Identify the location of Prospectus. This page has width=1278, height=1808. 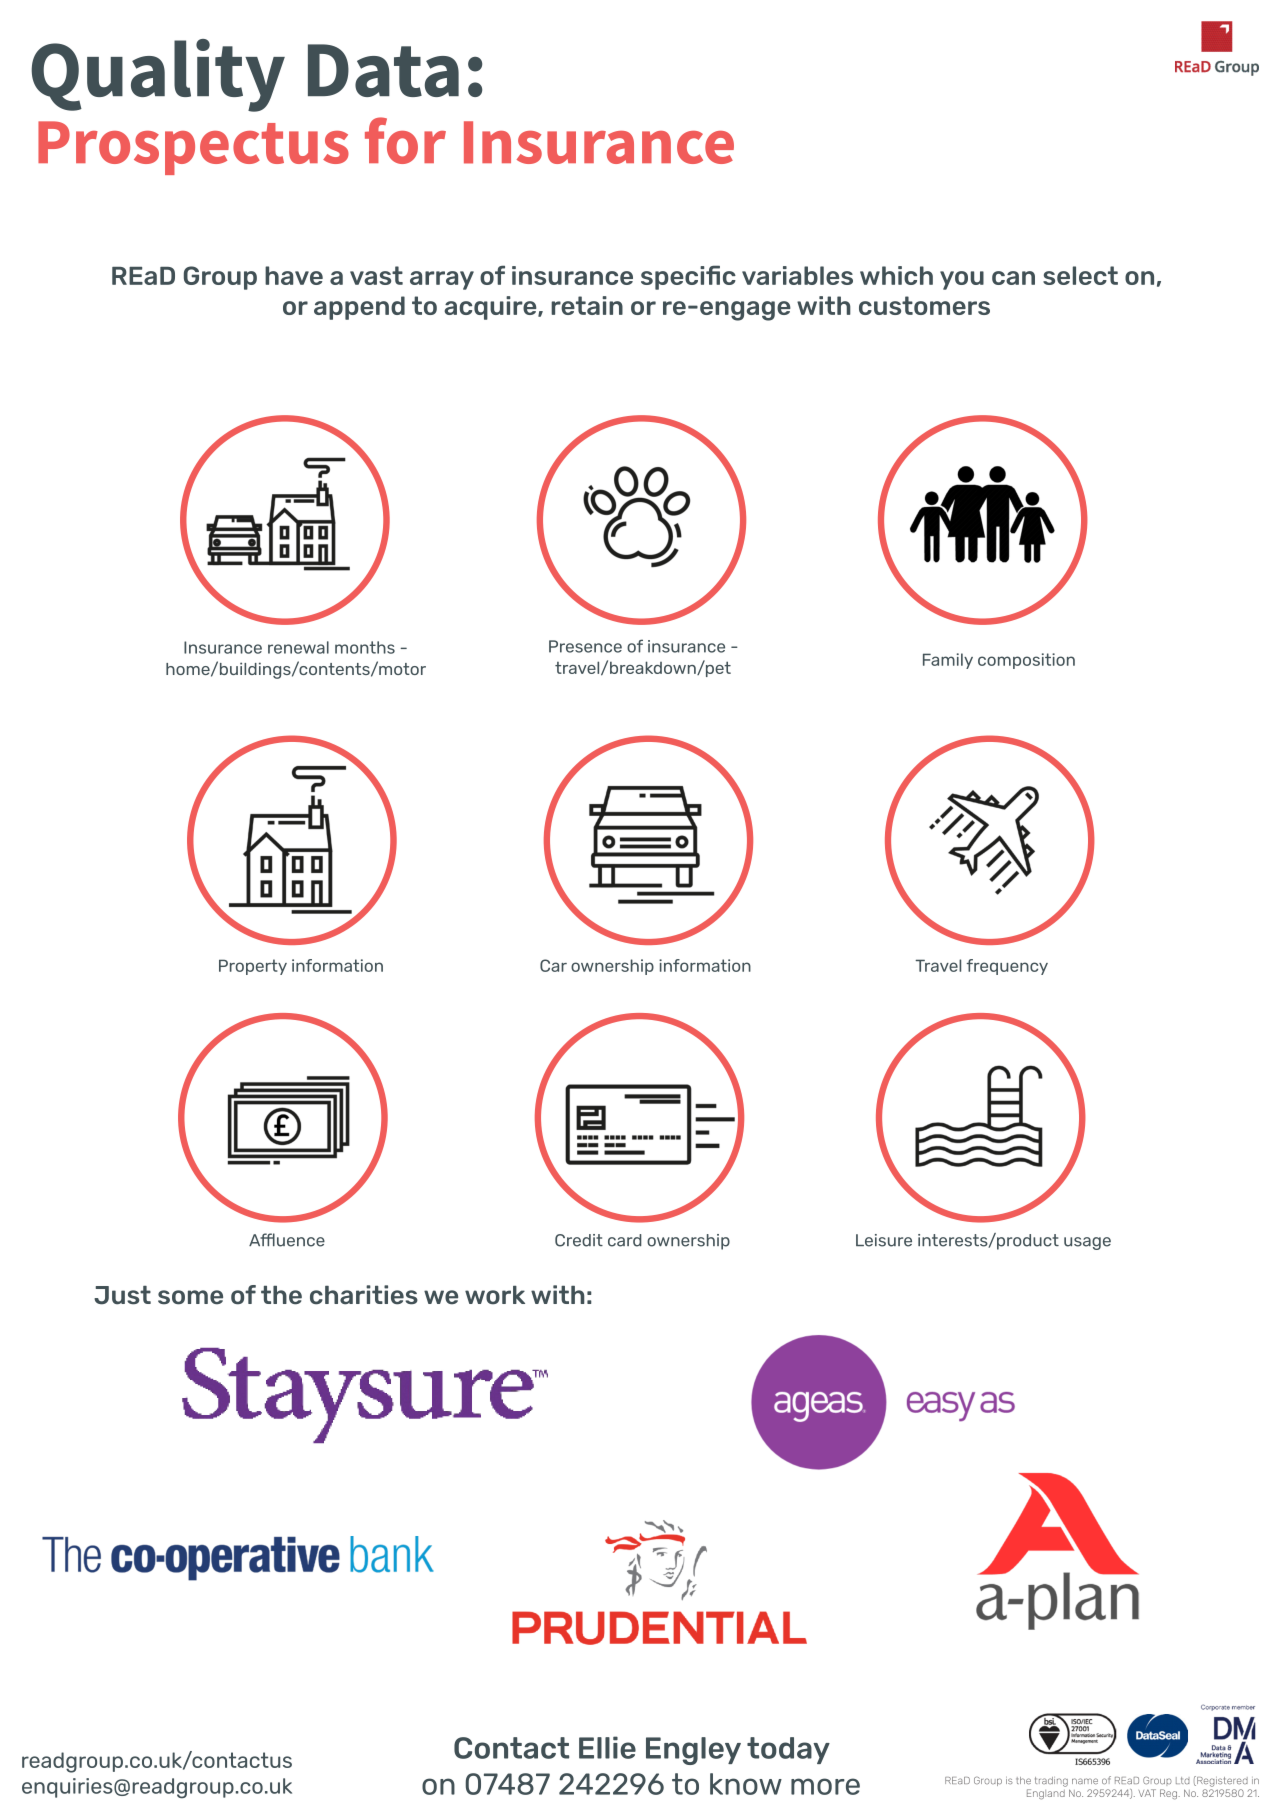
(193, 148).
